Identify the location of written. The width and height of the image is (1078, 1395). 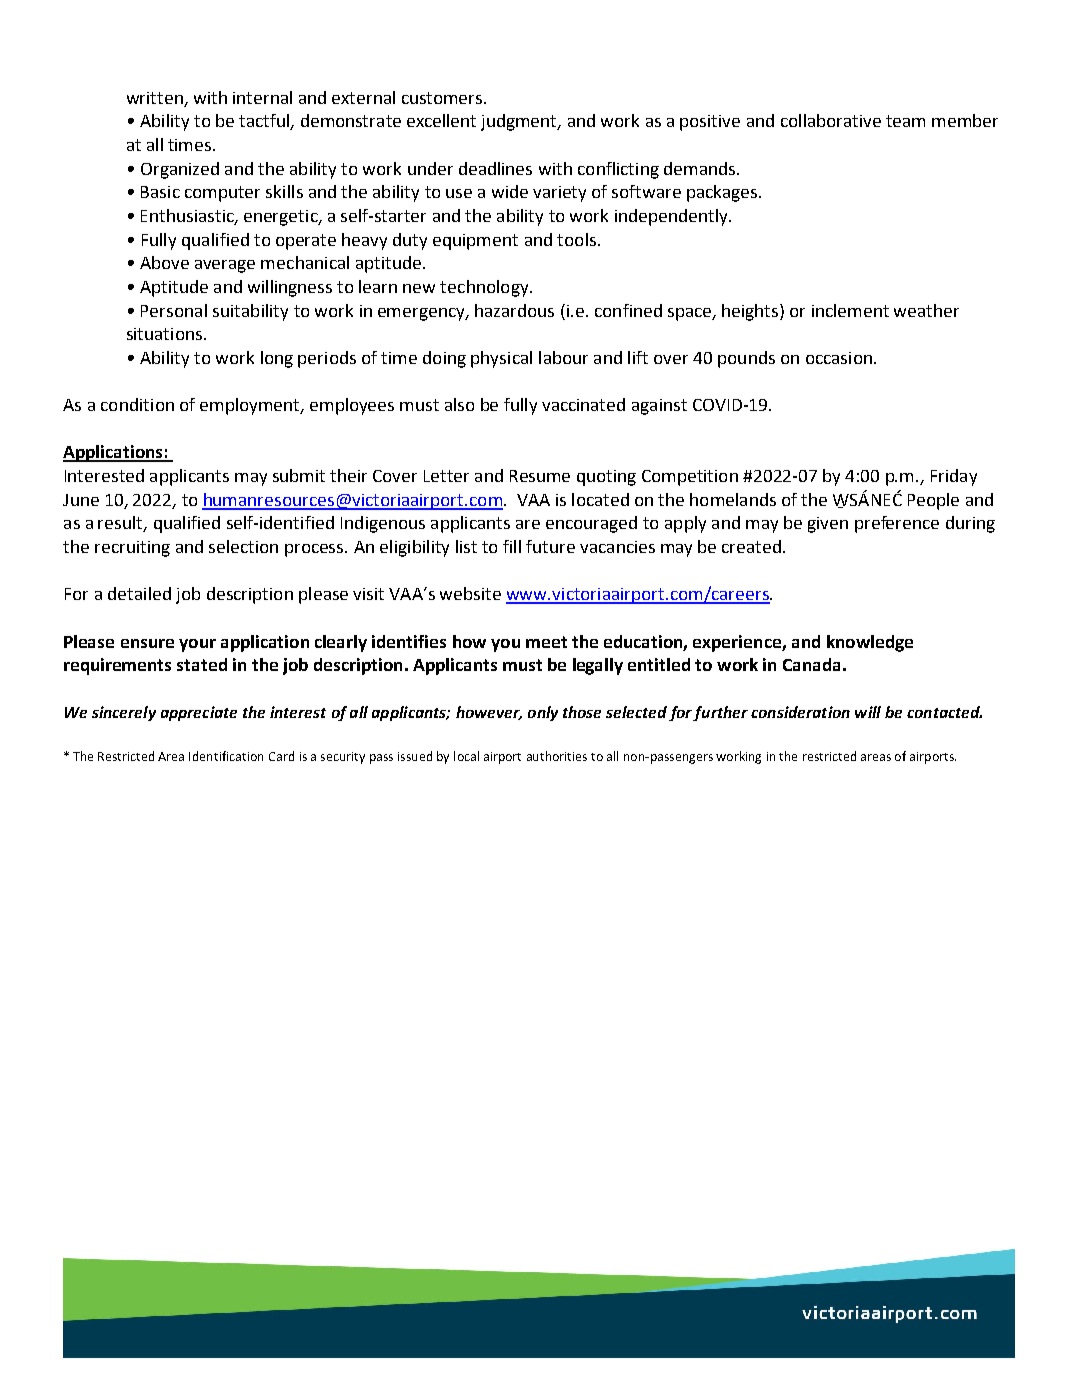
(155, 98).
